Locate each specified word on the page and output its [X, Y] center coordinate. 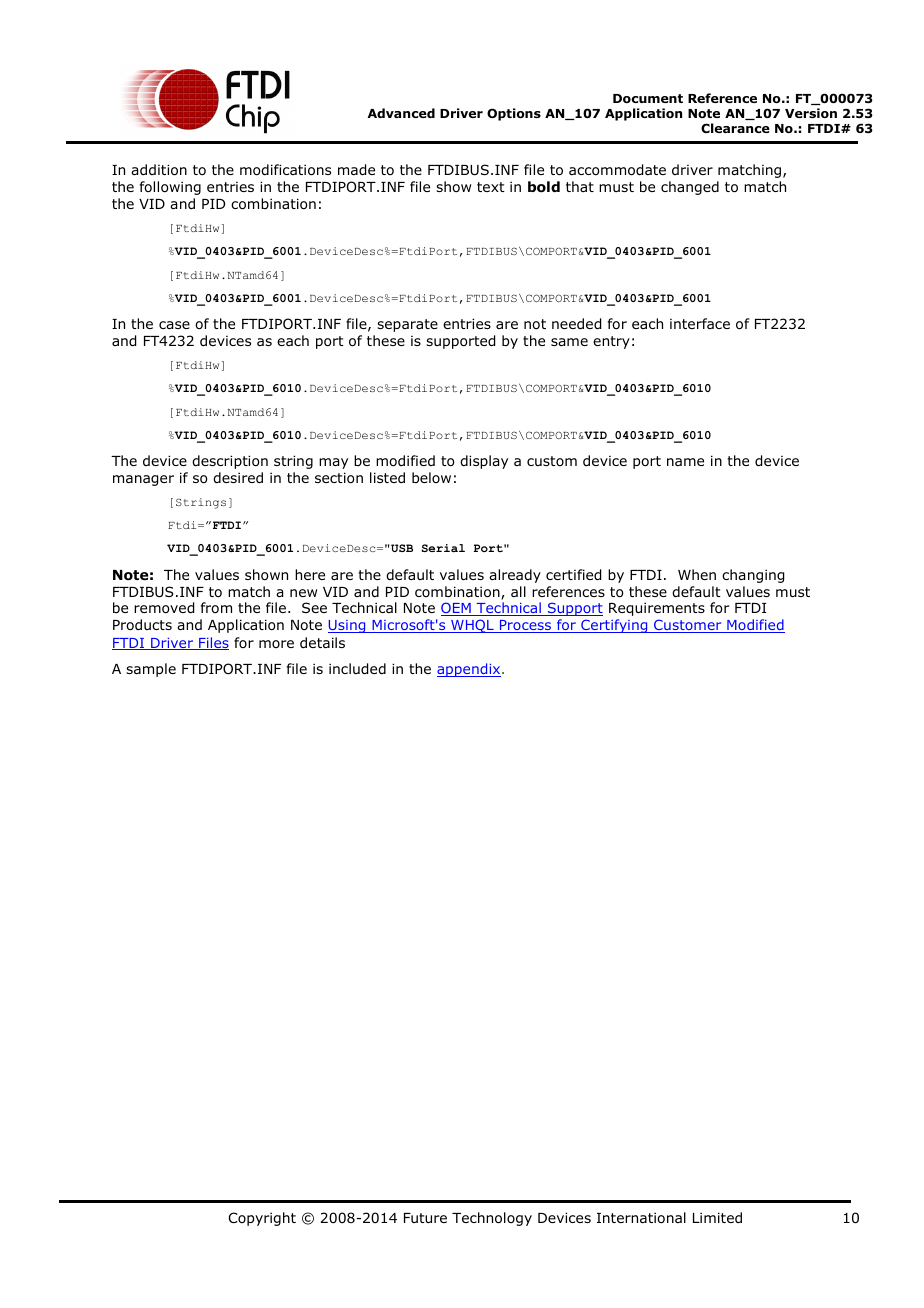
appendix [470, 670]
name [685, 462]
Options [514, 114]
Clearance [735, 128]
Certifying [614, 626]
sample [151, 670]
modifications [285, 170]
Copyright [262, 1219]
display [484, 462]
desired [238, 477]
